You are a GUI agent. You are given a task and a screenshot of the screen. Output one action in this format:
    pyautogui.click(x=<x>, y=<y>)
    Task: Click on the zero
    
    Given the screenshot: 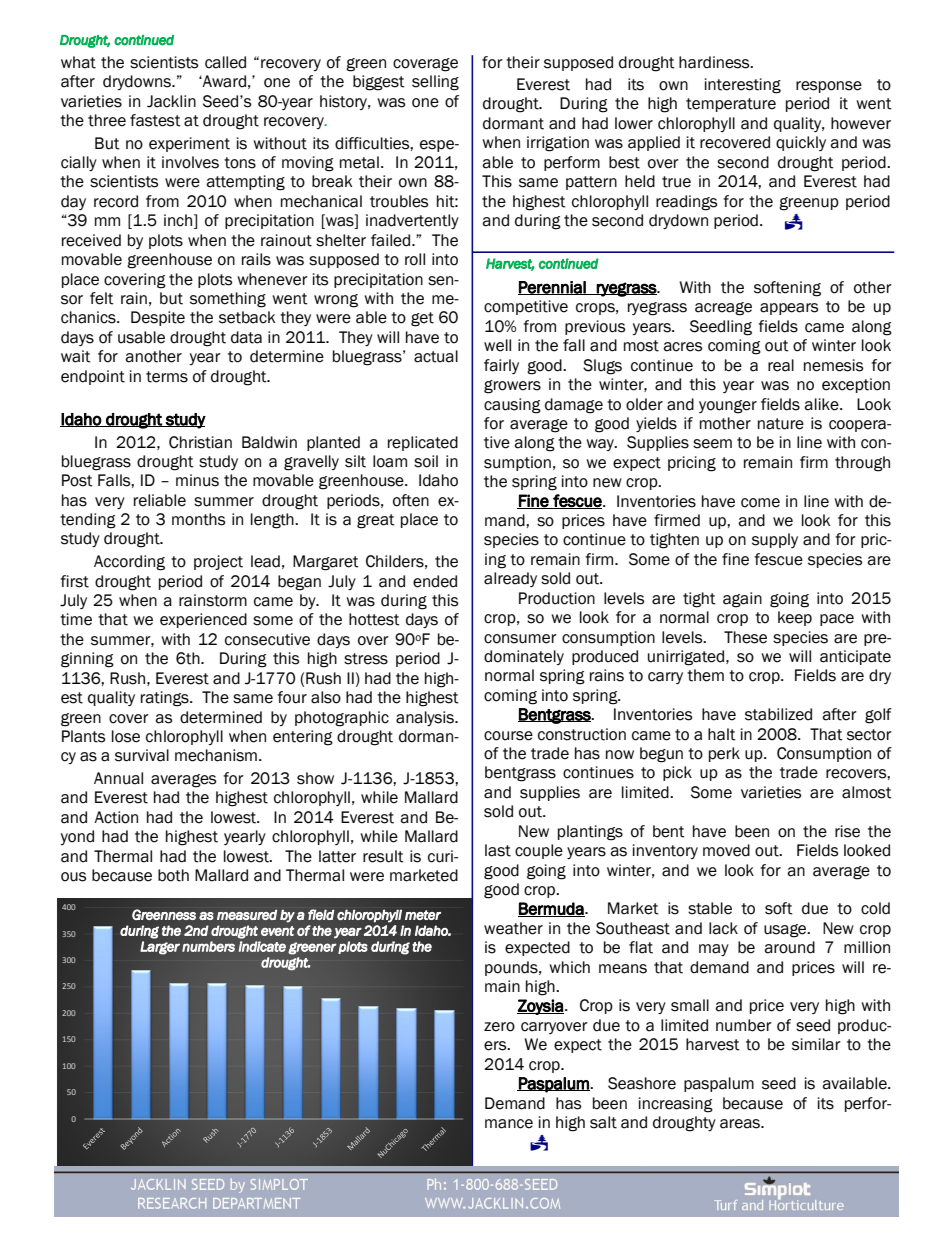 What is the action you would take?
    pyautogui.click(x=499, y=1027)
